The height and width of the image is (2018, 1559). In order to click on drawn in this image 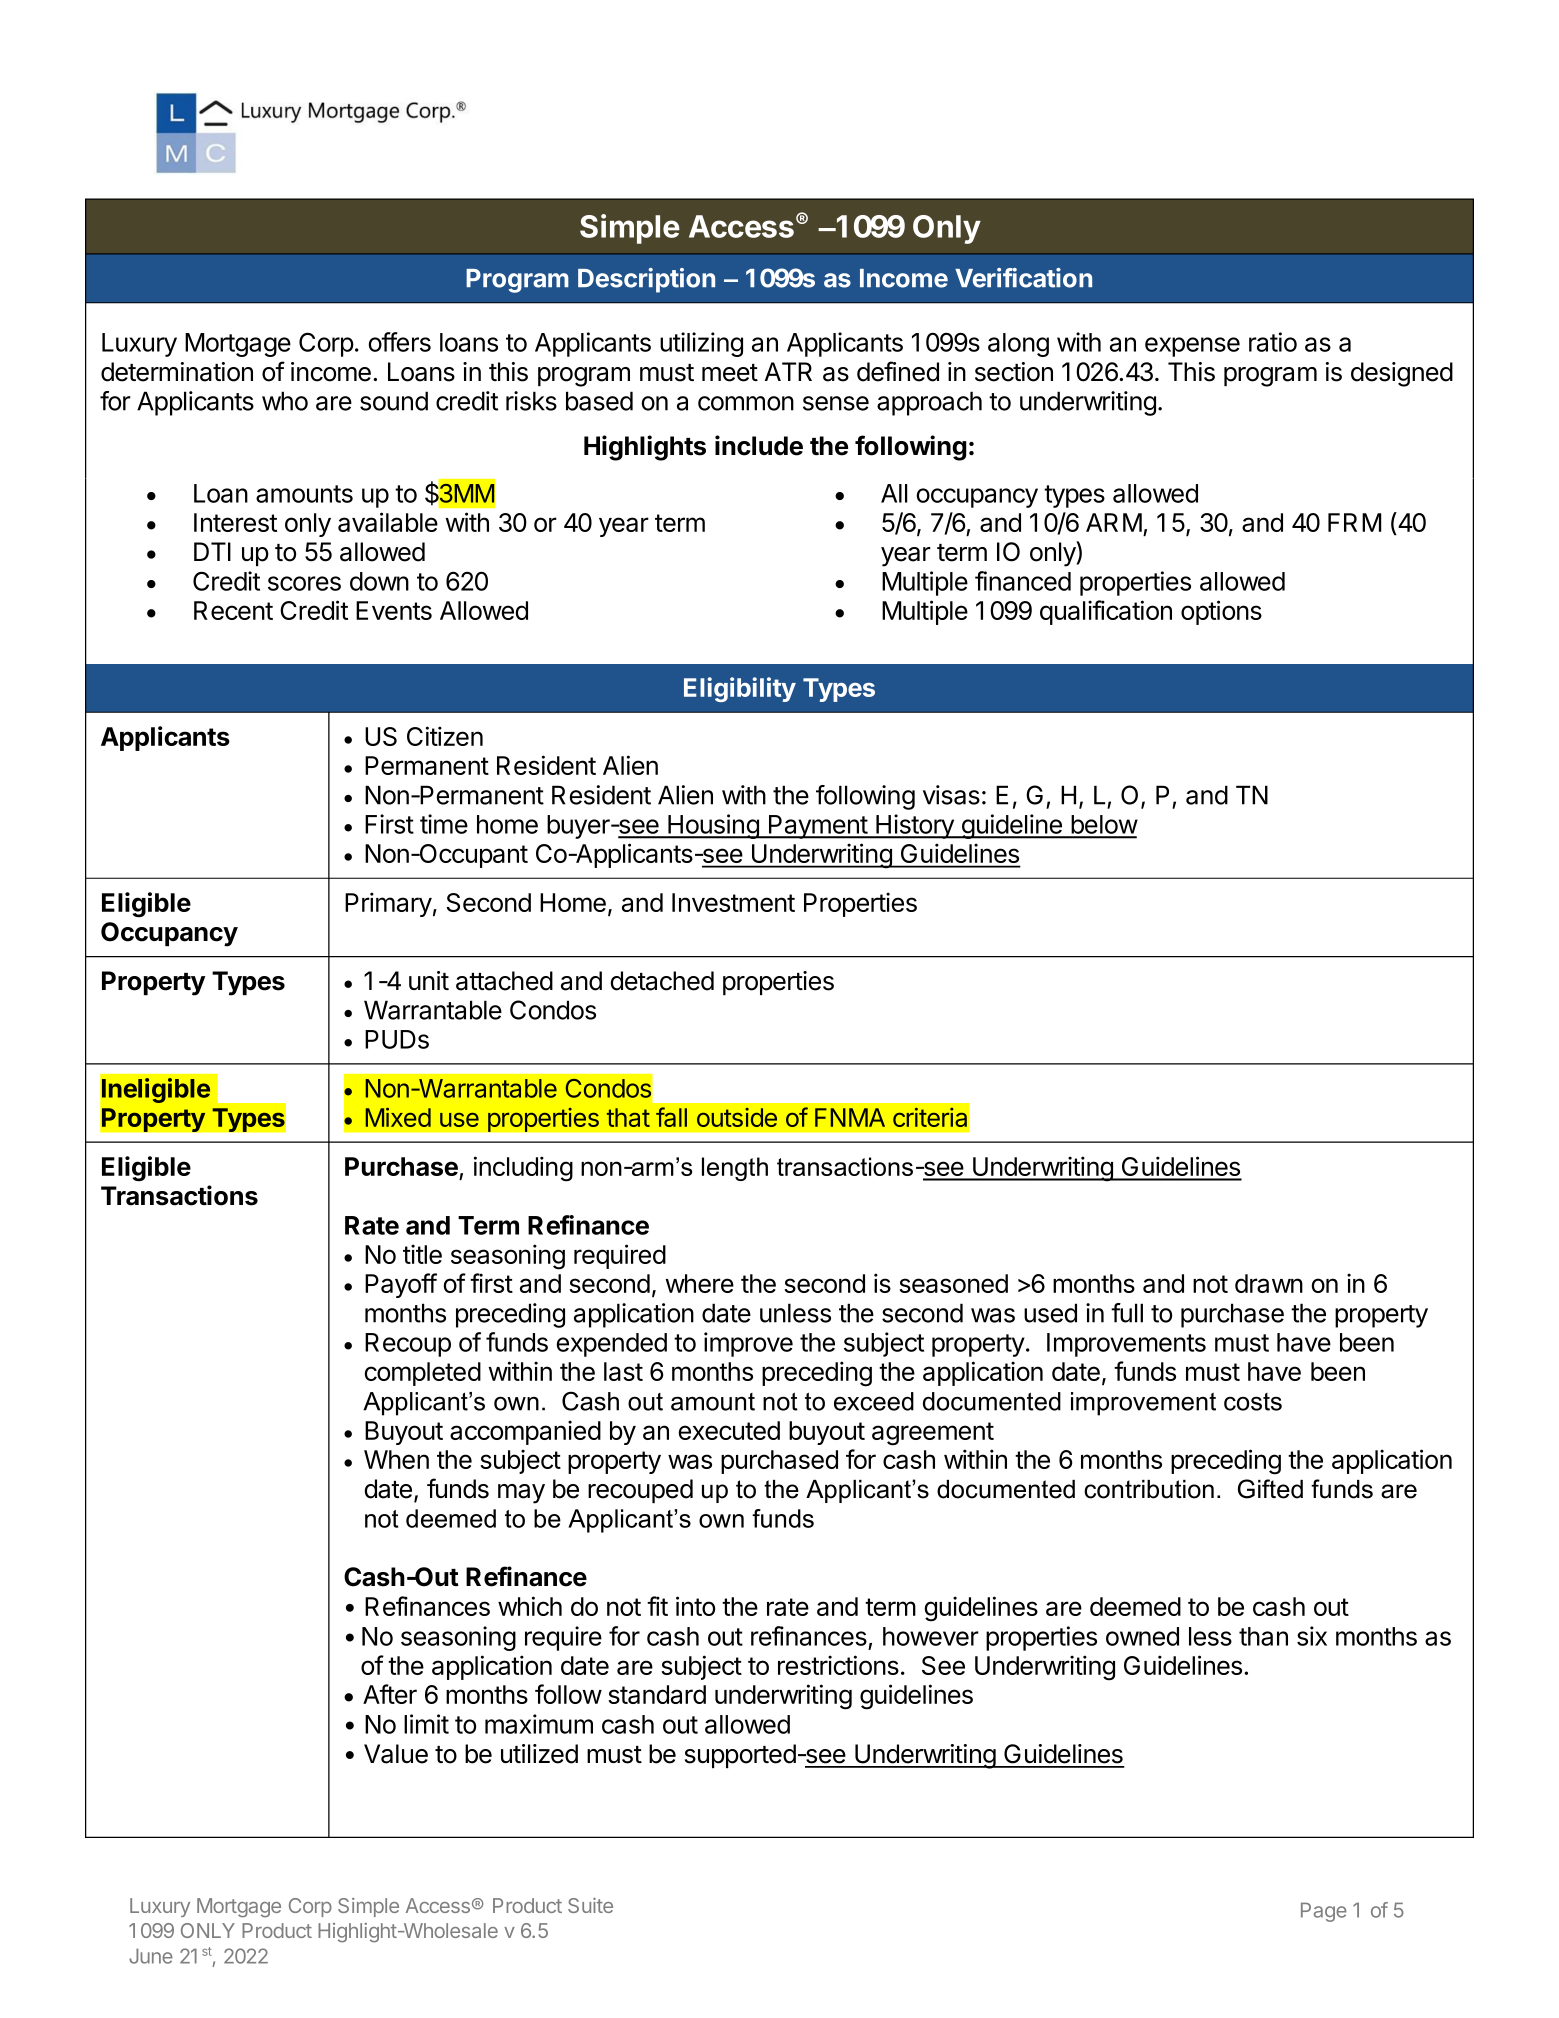, I will do `click(1269, 1283)`.
